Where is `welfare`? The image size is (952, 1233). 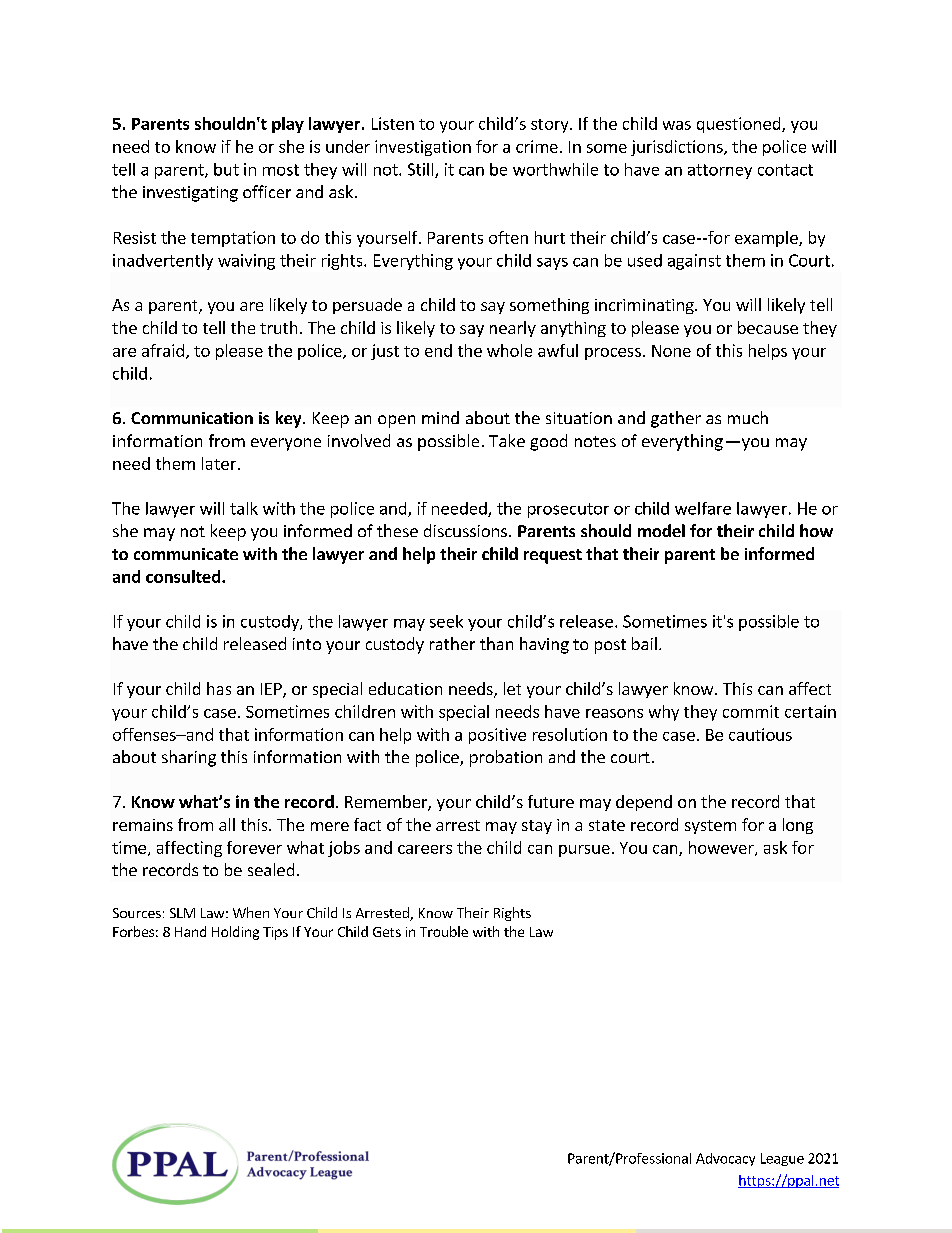
welfare is located at coordinates (703, 508).
